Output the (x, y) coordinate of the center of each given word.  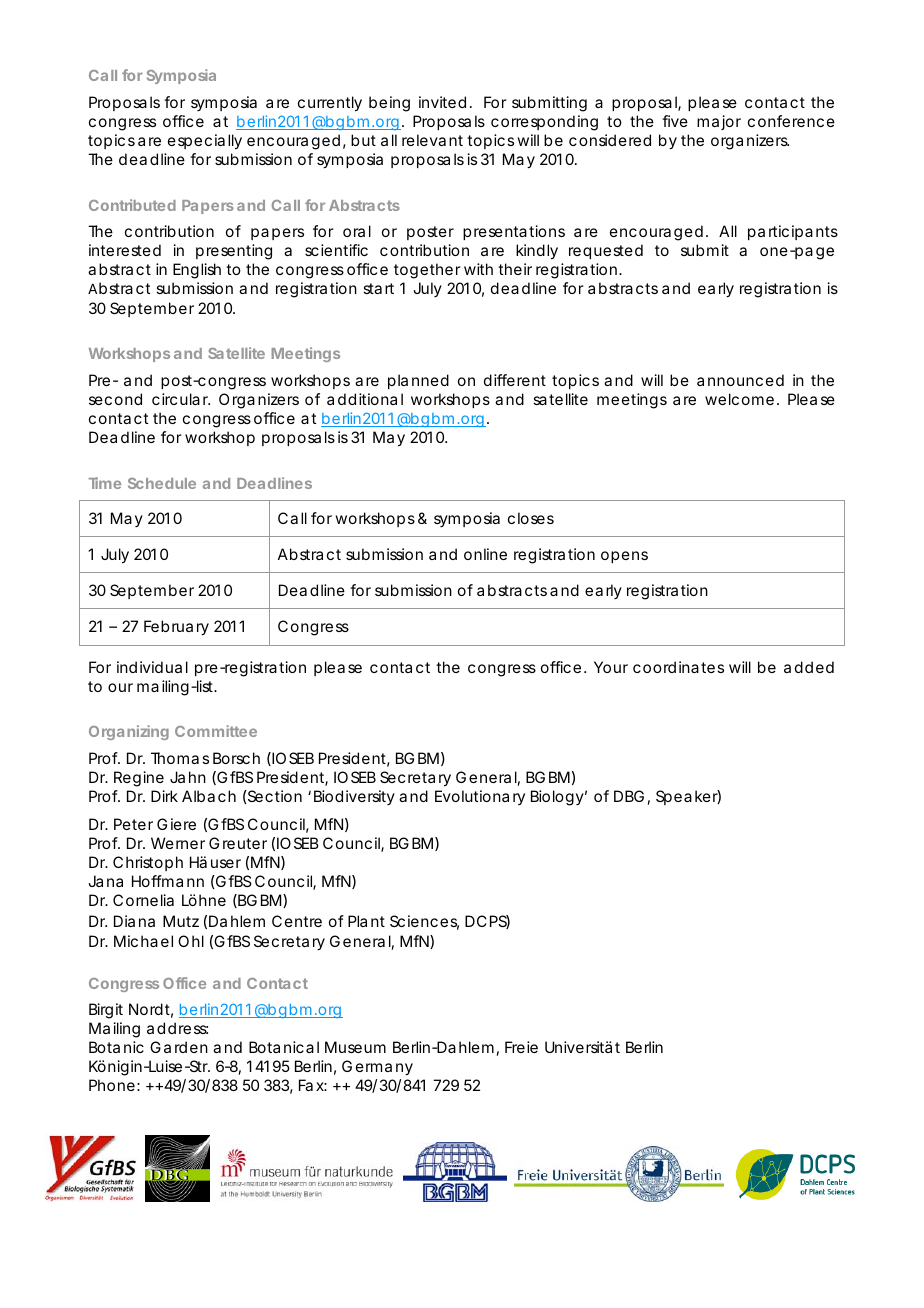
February (176, 628)
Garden (179, 1047)
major (719, 122)
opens (624, 557)
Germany (377, 1068)
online (485, 554)
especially (205, 142)
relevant (432, 140)
